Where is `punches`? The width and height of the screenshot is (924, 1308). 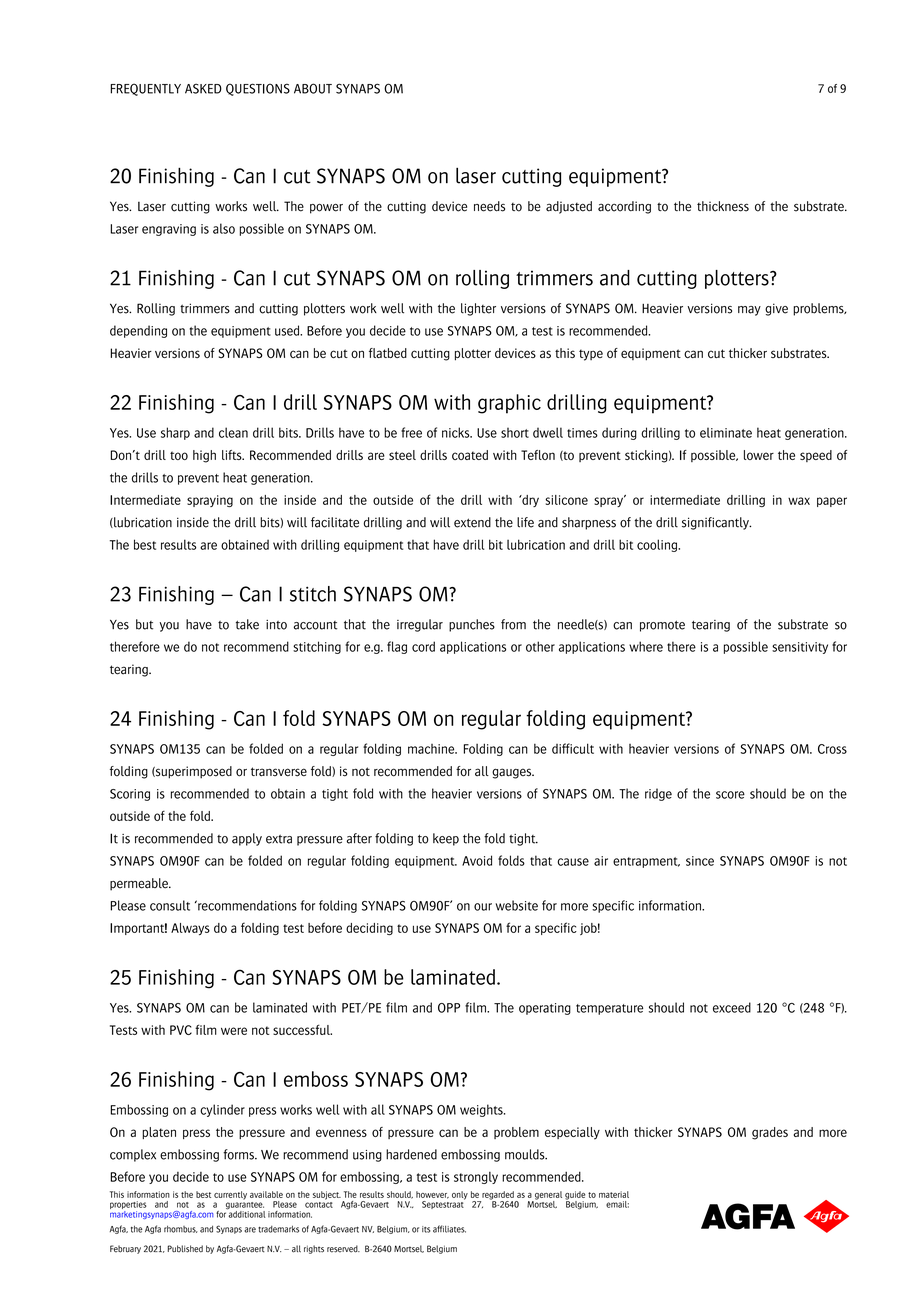
punches is located at coordinates (472, 625).
